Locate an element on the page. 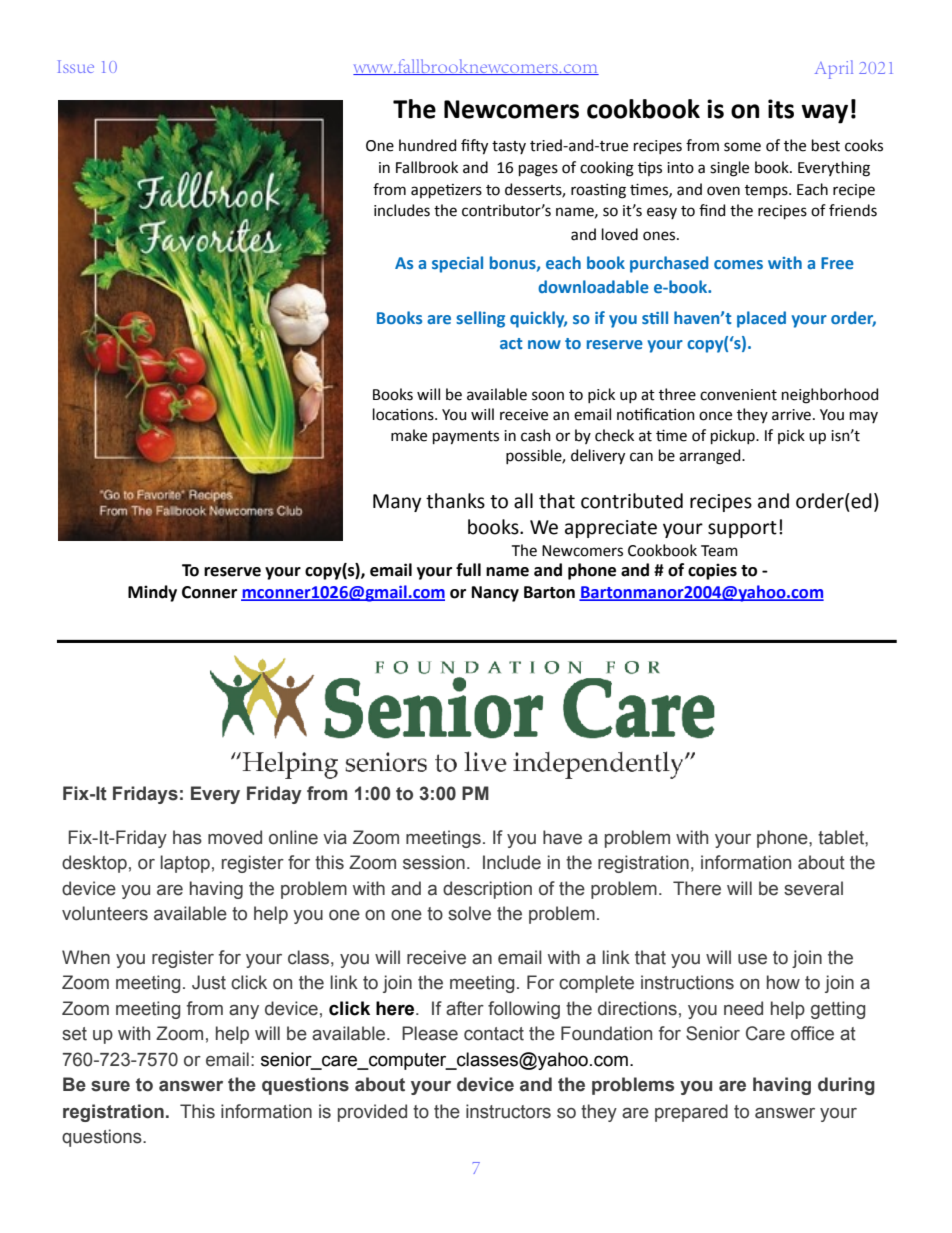  make is located at coordinates (409, 435).
